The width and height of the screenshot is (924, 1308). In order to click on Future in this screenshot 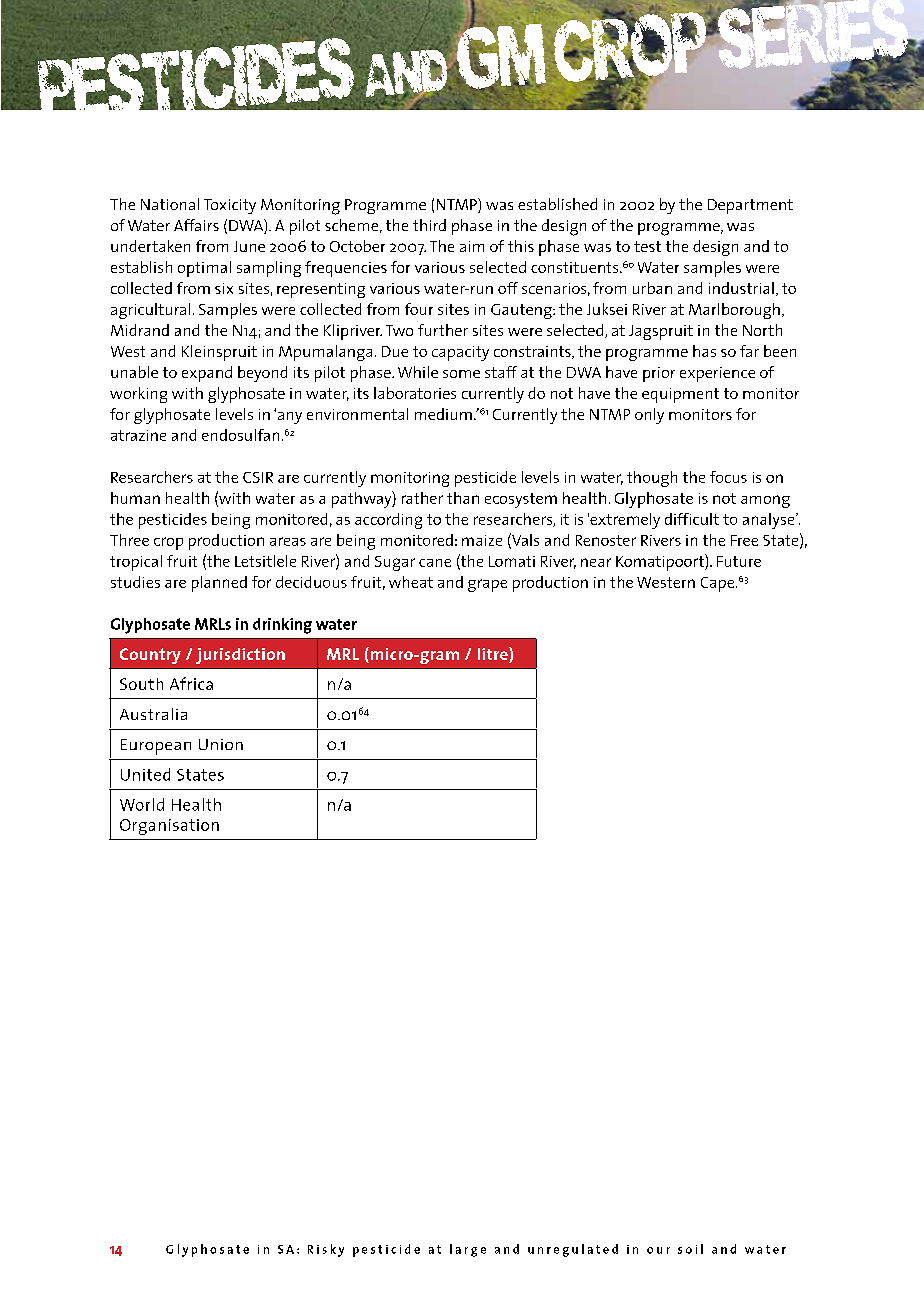, I will do `click(739, 561)`.
